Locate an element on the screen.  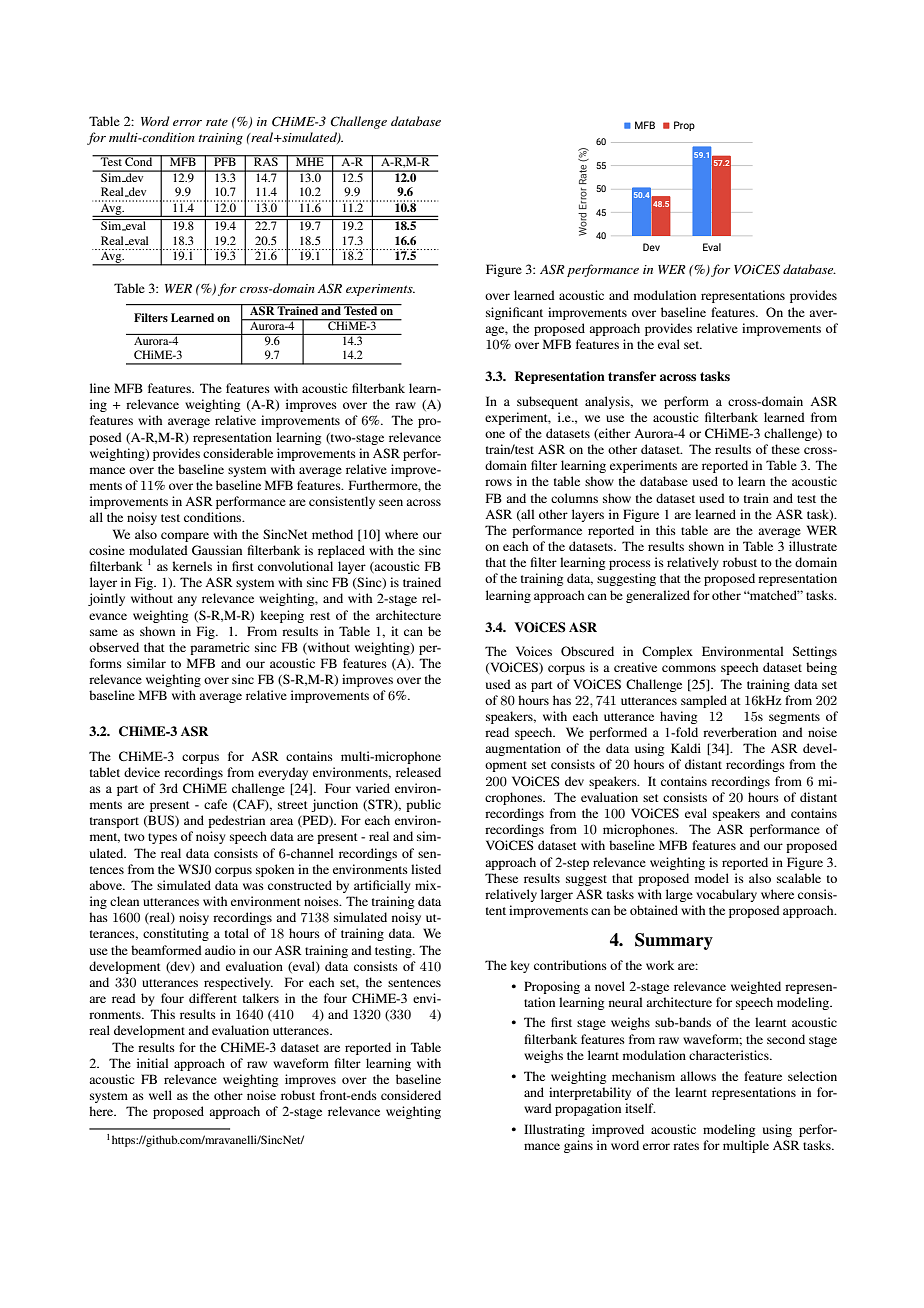
considered is located at coordinates (411, 1095).
